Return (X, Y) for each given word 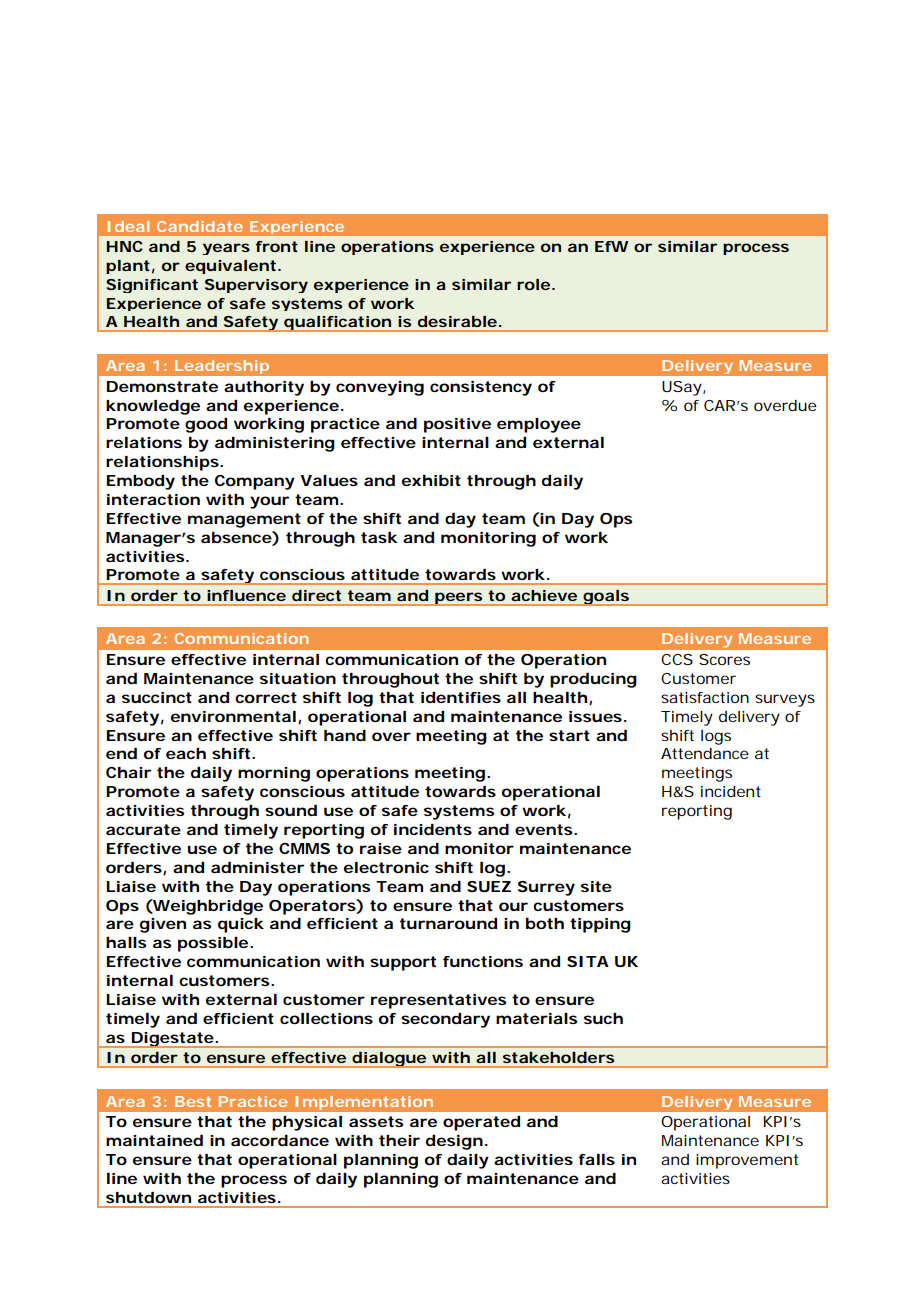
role (535, 284)
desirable (459, 321)
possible (214, 944)
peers (459, 599)
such (603, 1018)
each (186, 753)
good (206, 425)
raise (381, 848)
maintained (154, 1140)
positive (457, 425)
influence (246, 595)
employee (539, 425)
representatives (438, 1001)
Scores (724, 659)
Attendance (705, 753)
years (226, 249)
